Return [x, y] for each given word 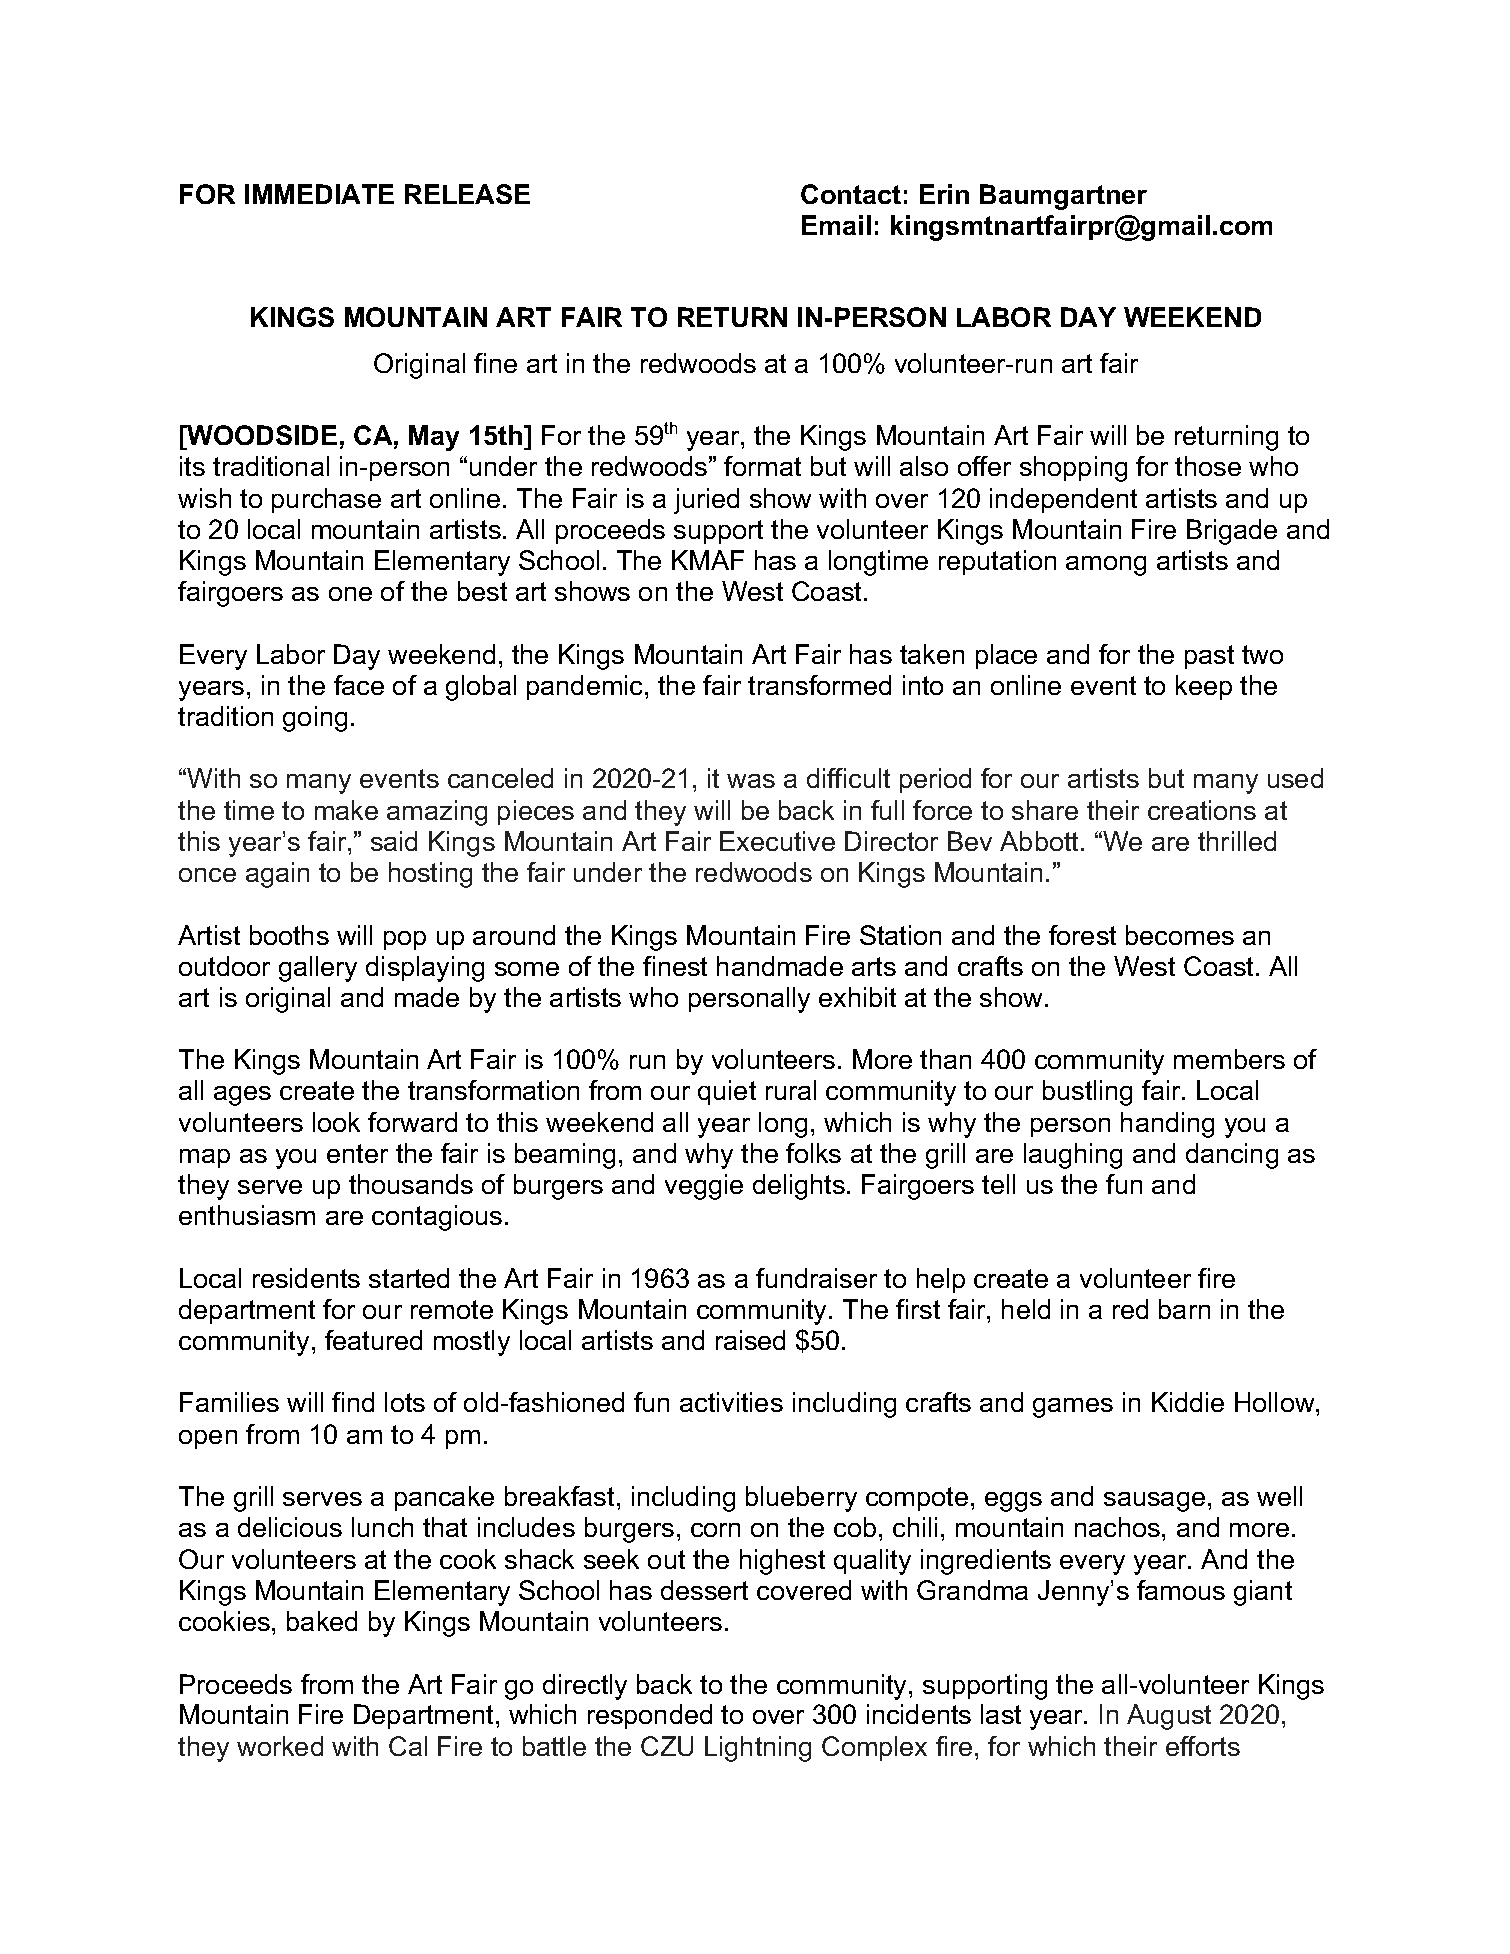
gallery [318, 969]
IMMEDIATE [319, 194]
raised [750, 1340]
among [1106, 566]
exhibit [857, 997]
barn [1184, 1309]
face [359, 685]
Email [836, 225]
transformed [819, 685]
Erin [944, 194]
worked [280, 1746]
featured [373, 1340]
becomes [1180, 935]
